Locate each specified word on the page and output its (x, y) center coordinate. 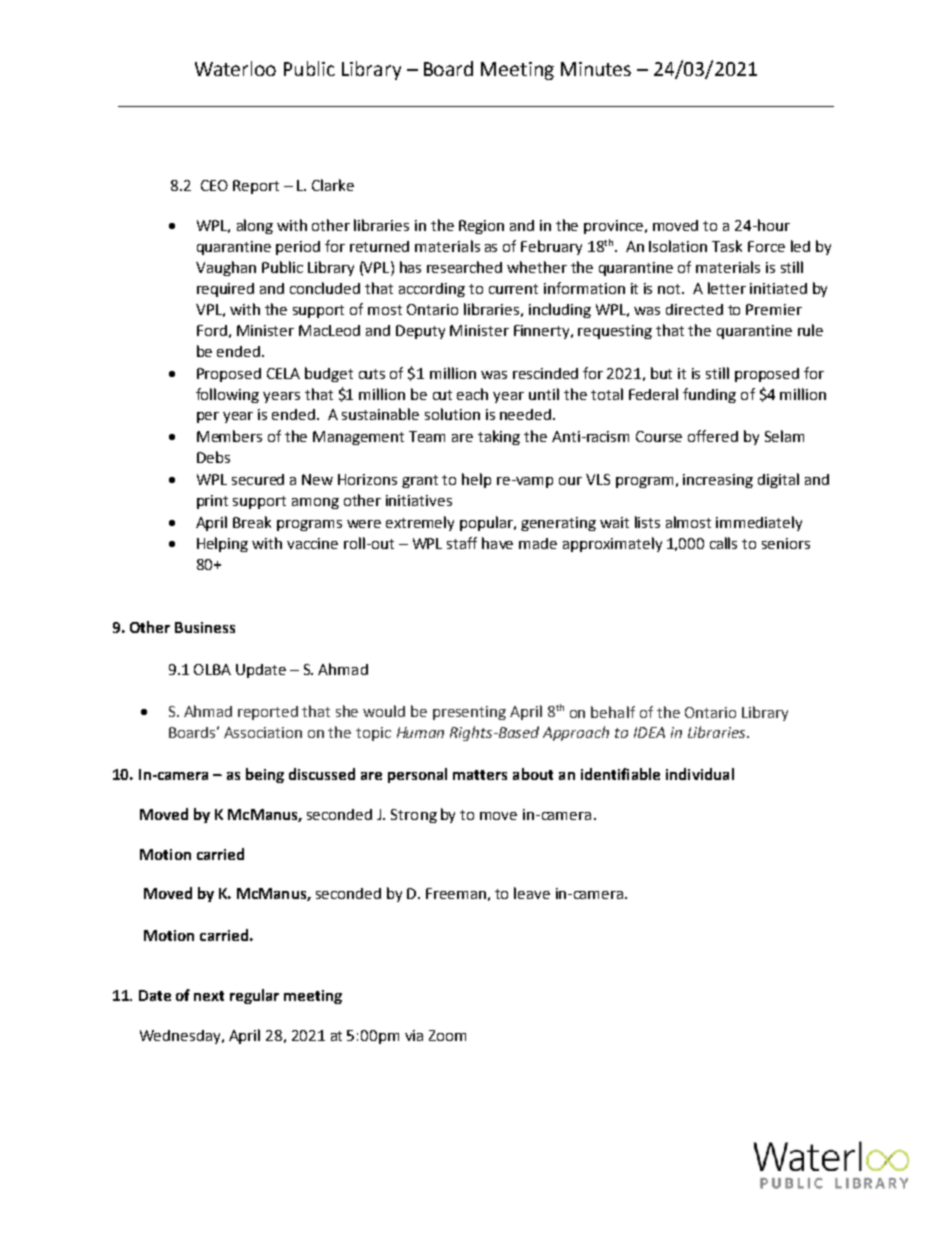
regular (254, 996)
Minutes (596, 69)
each (472, 394)
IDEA (649, 732)
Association (263, 732)
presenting (469, 713)
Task (727, 246)
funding (709, 395)
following (227, 395)
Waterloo (235, 68)
